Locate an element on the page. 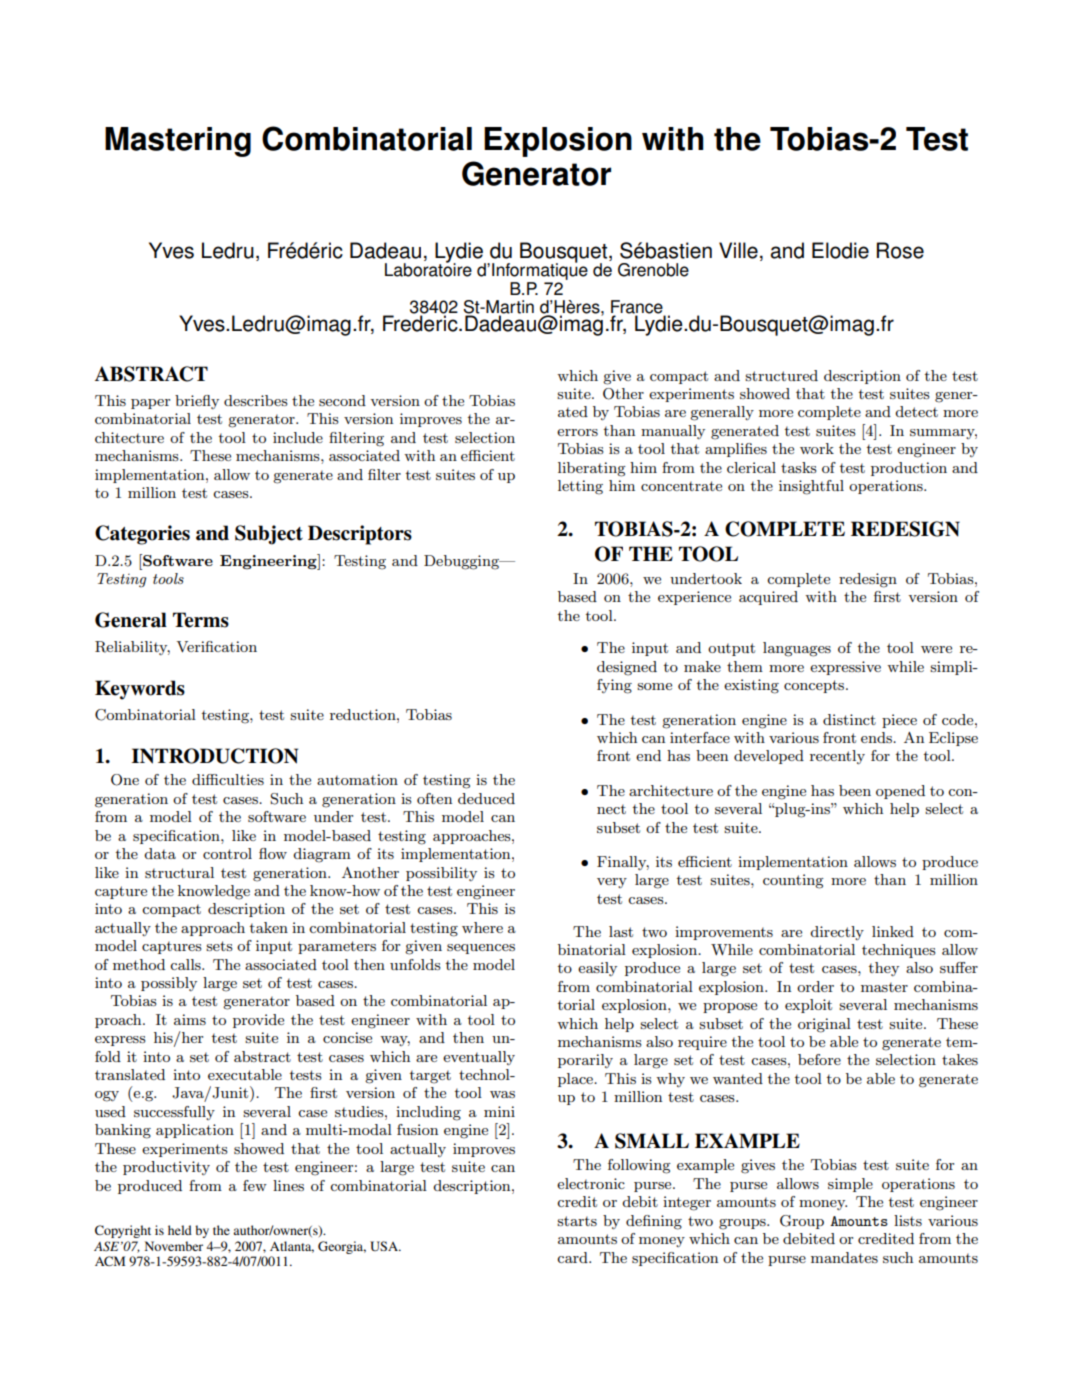 This image has width=1077, height=1394. briefly is located at coordinates (197, 402).
